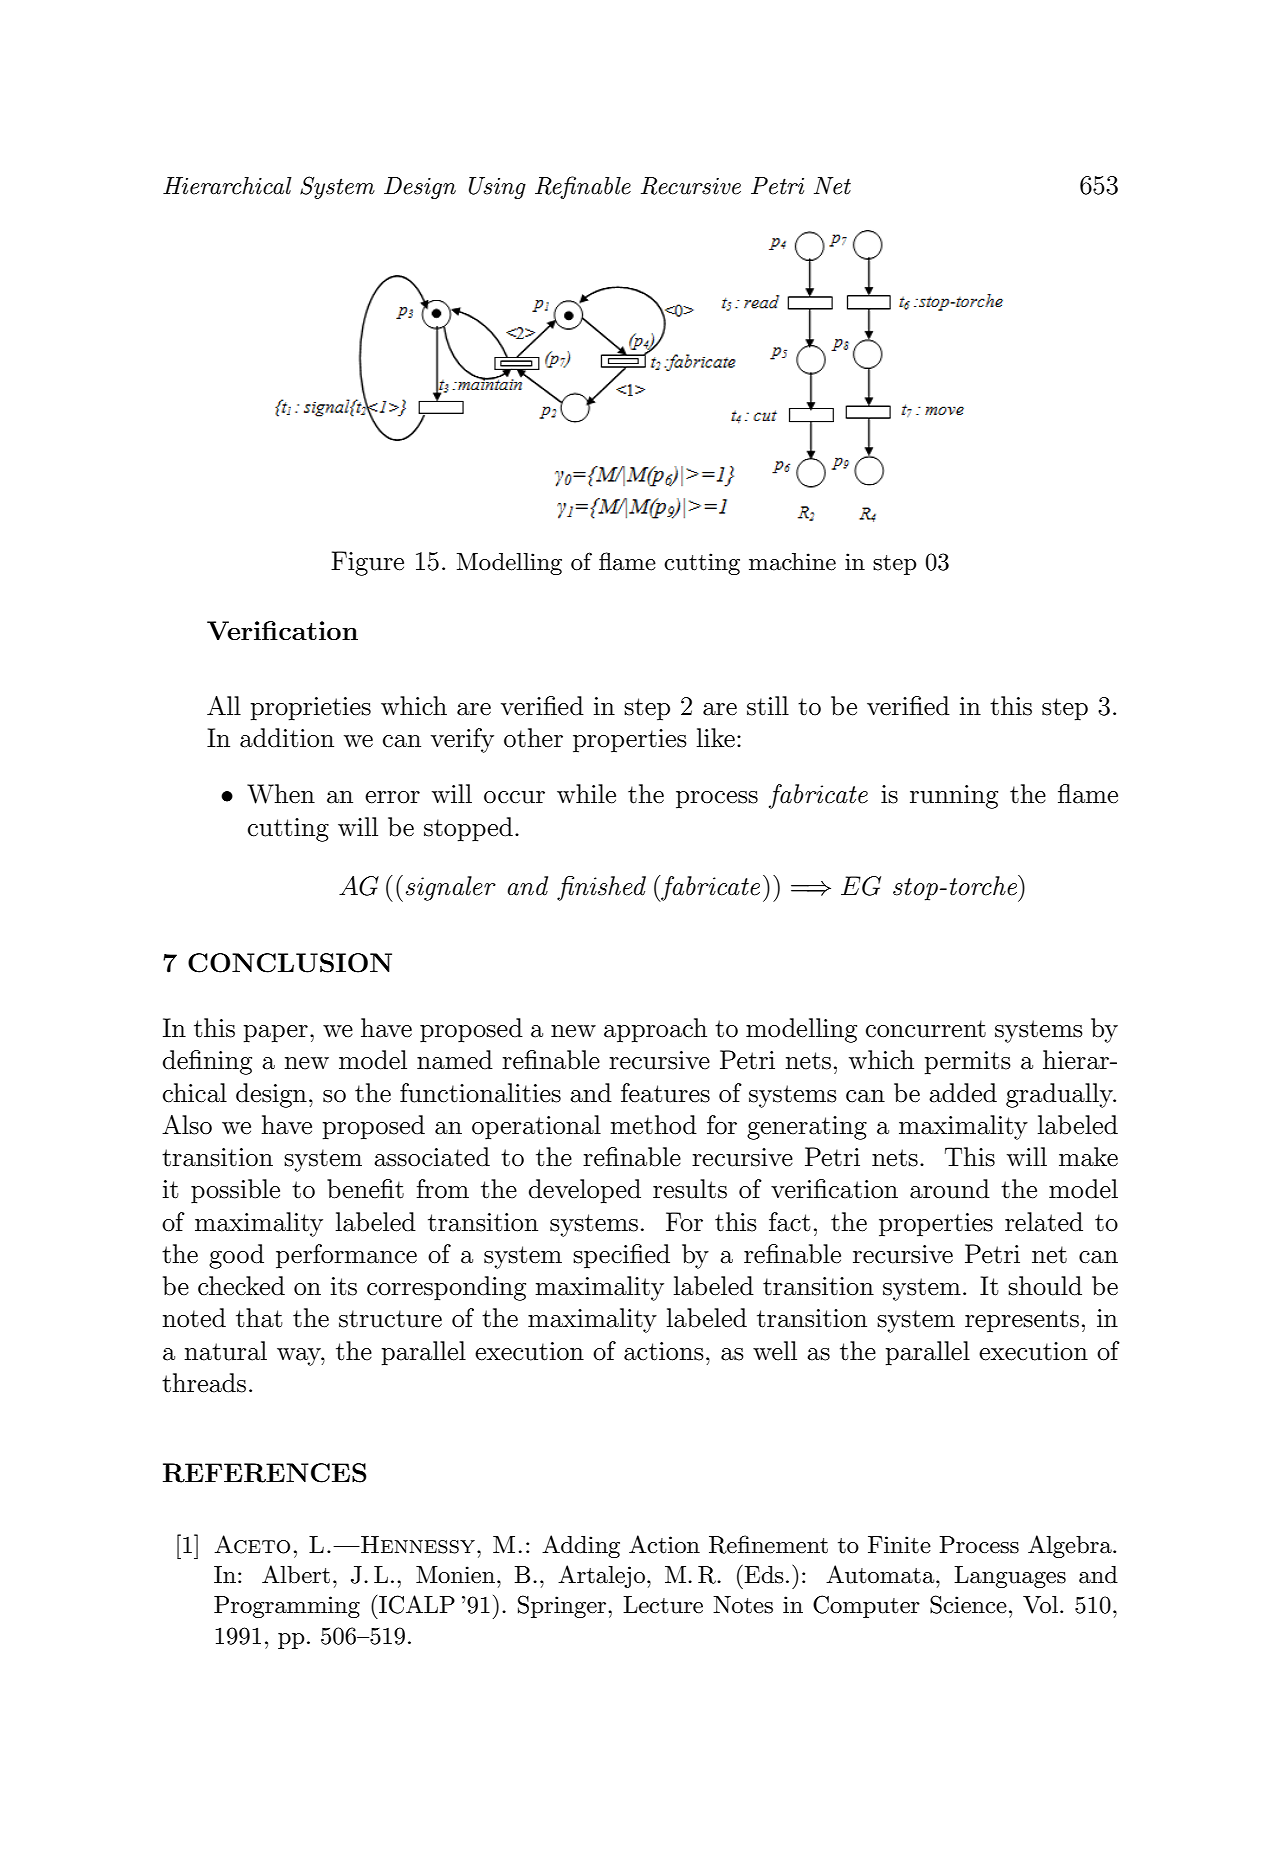 This image has width=1281, height=1853. What do you see at coordinates (367, 563) in the image?
I see `Figure` at bounding box center [367, 563].
